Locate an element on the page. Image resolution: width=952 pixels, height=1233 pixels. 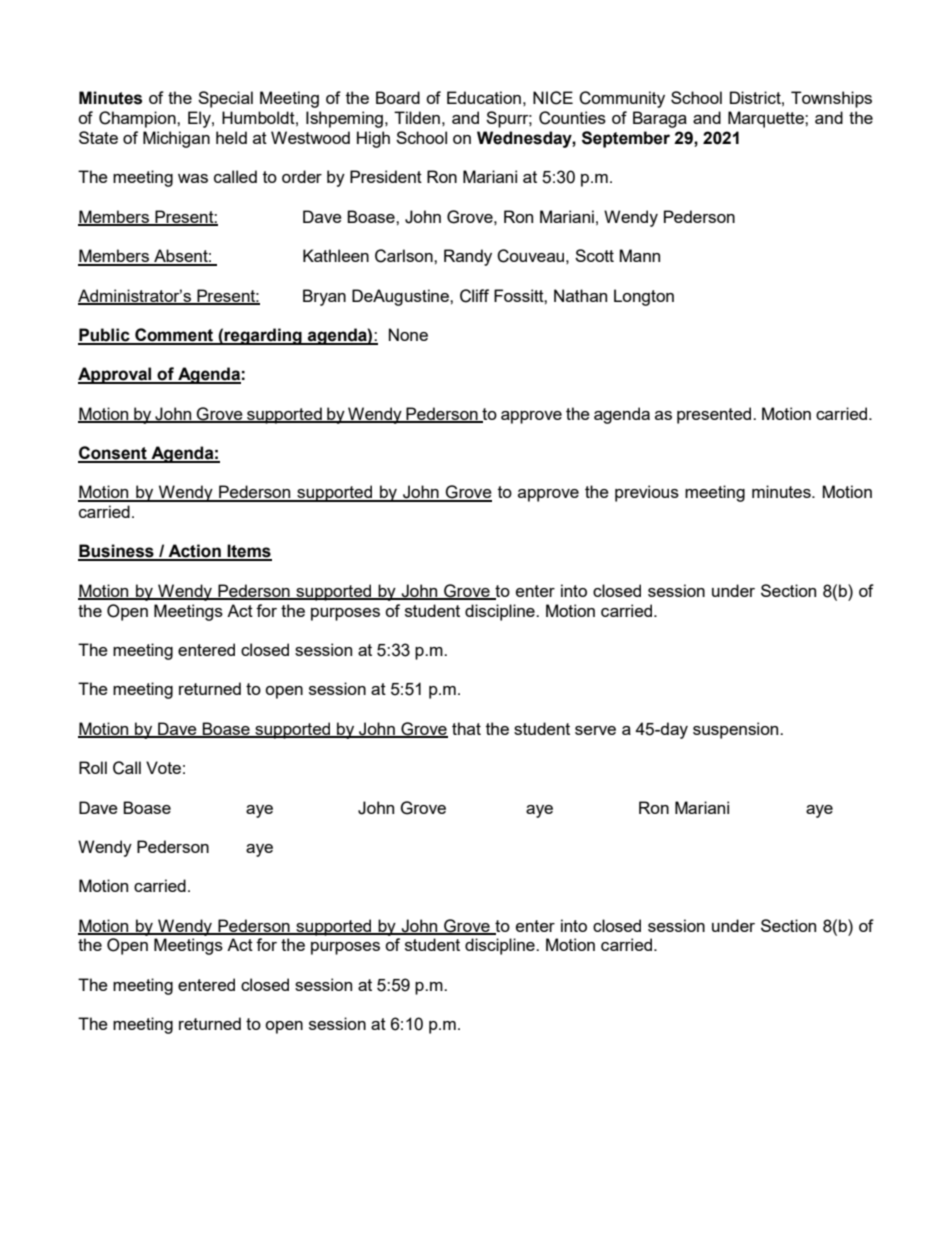
Marquette is located at coordinates (767, 119).
